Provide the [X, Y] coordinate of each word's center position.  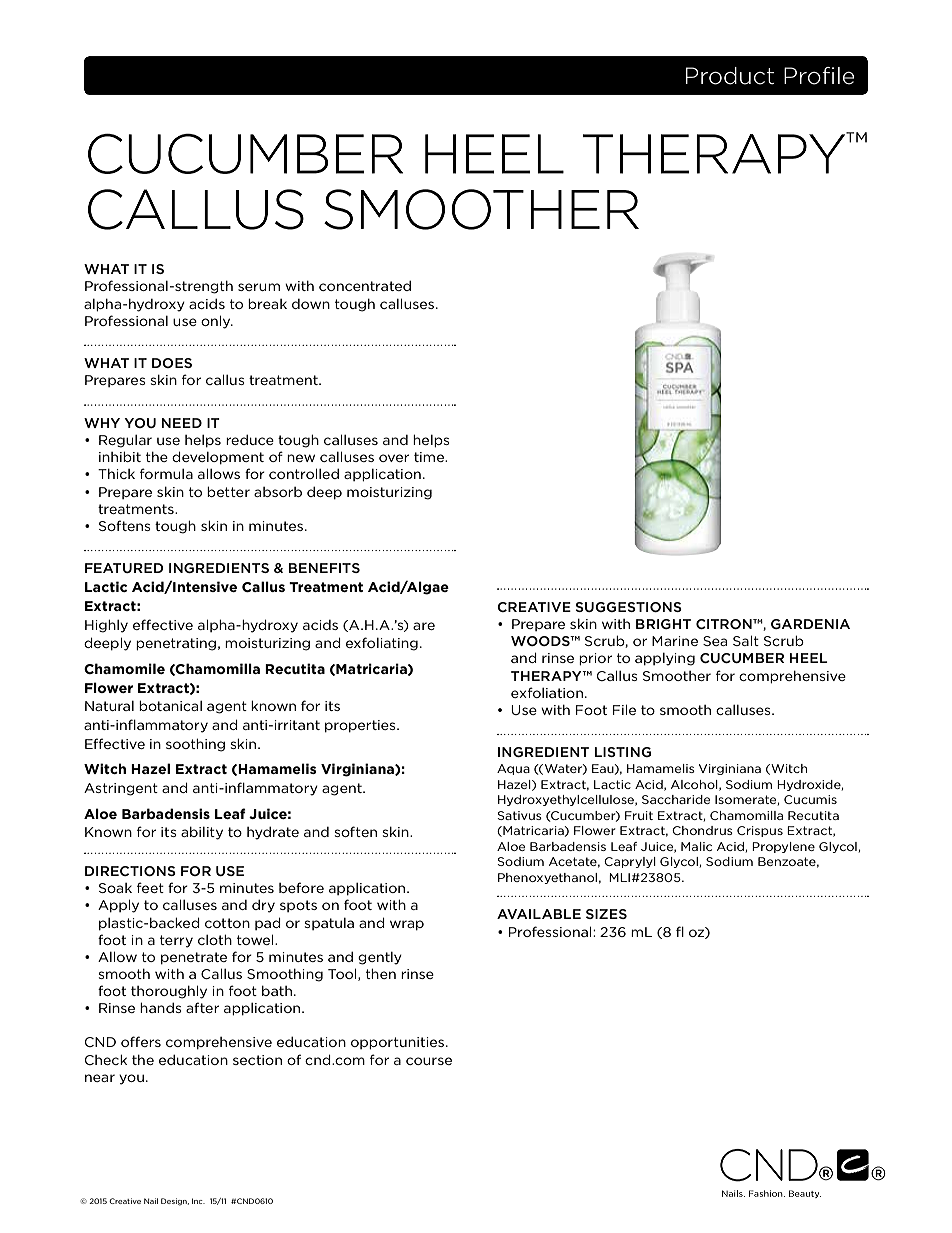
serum [259, 287]
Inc [198, 1201]
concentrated [365, 286]
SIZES [606, 914]
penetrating [176, 644]
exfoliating [382, 644]
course [429, 1061]
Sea [715, 641]
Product [730, 76]
